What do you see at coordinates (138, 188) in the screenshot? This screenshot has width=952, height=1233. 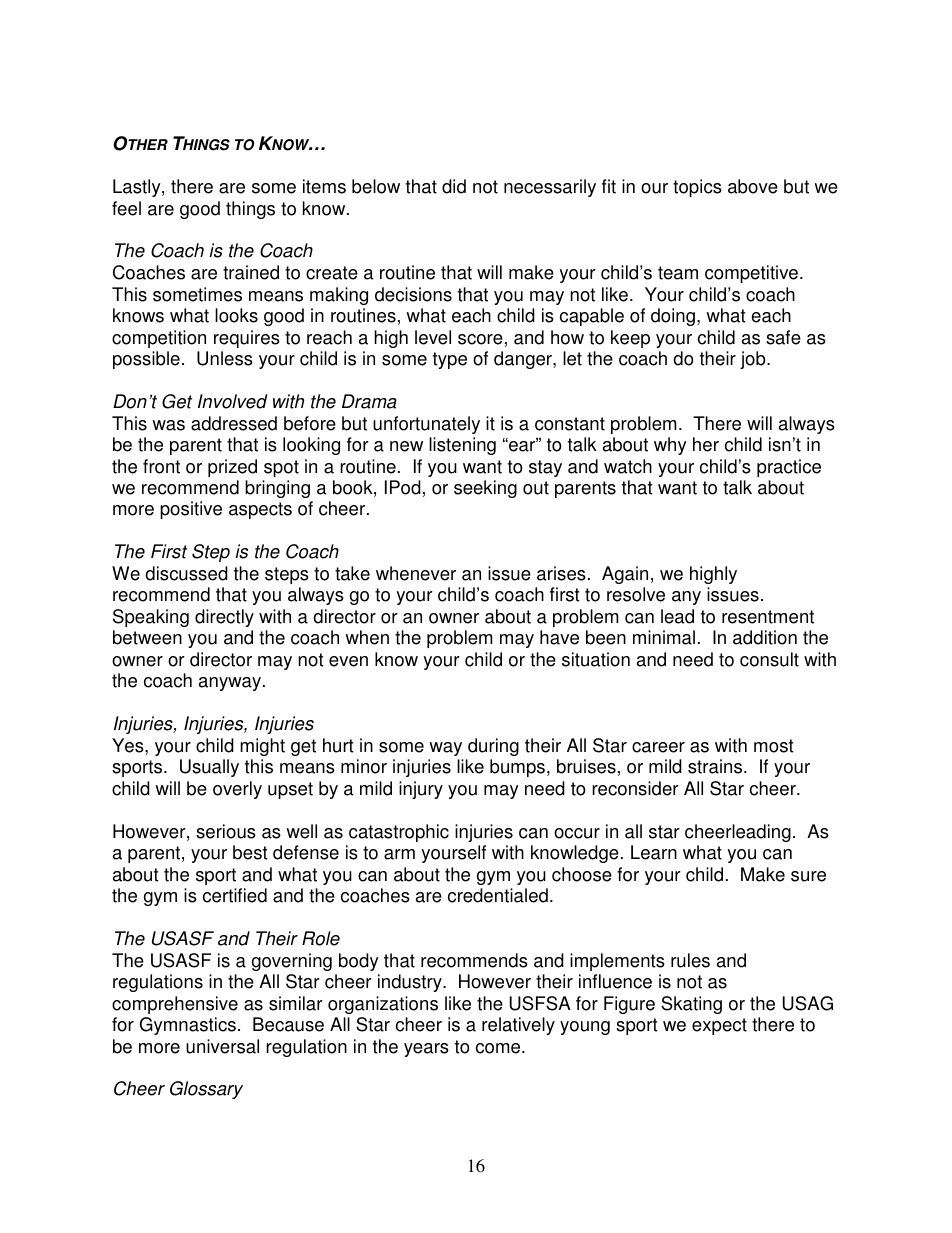 I see `Lastly` at bounding box center [138, 188].
